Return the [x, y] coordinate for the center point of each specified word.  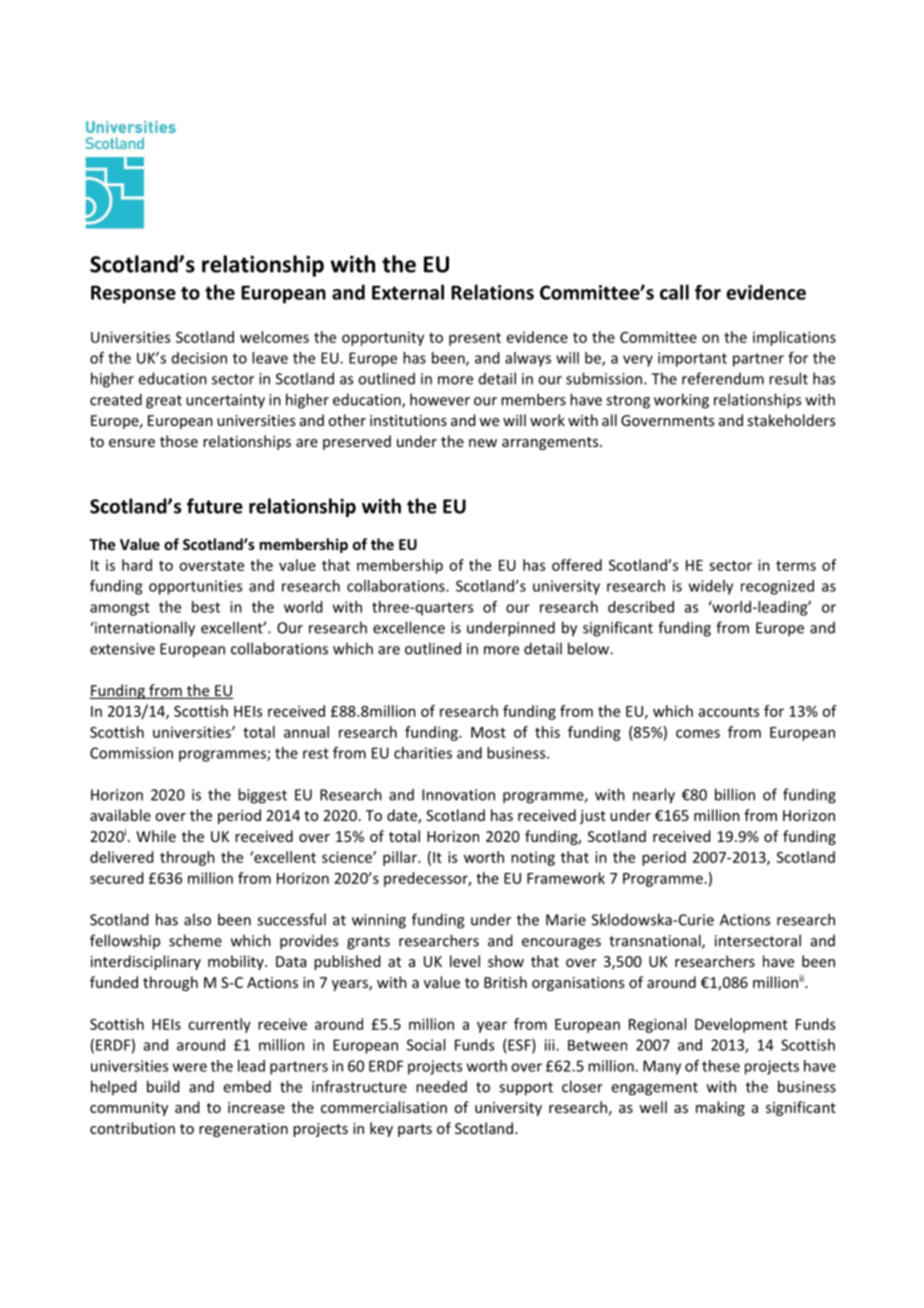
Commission [131, 753]
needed [441, 1086]
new [483, 443]
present [475, 339]
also [197, 919]
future [215, 506]
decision [199, 358]
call [674, 292]
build [163, 1086]
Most [488, 732]
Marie [566, 920]
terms [796, 566]
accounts [729, 712]
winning [379, 921]
